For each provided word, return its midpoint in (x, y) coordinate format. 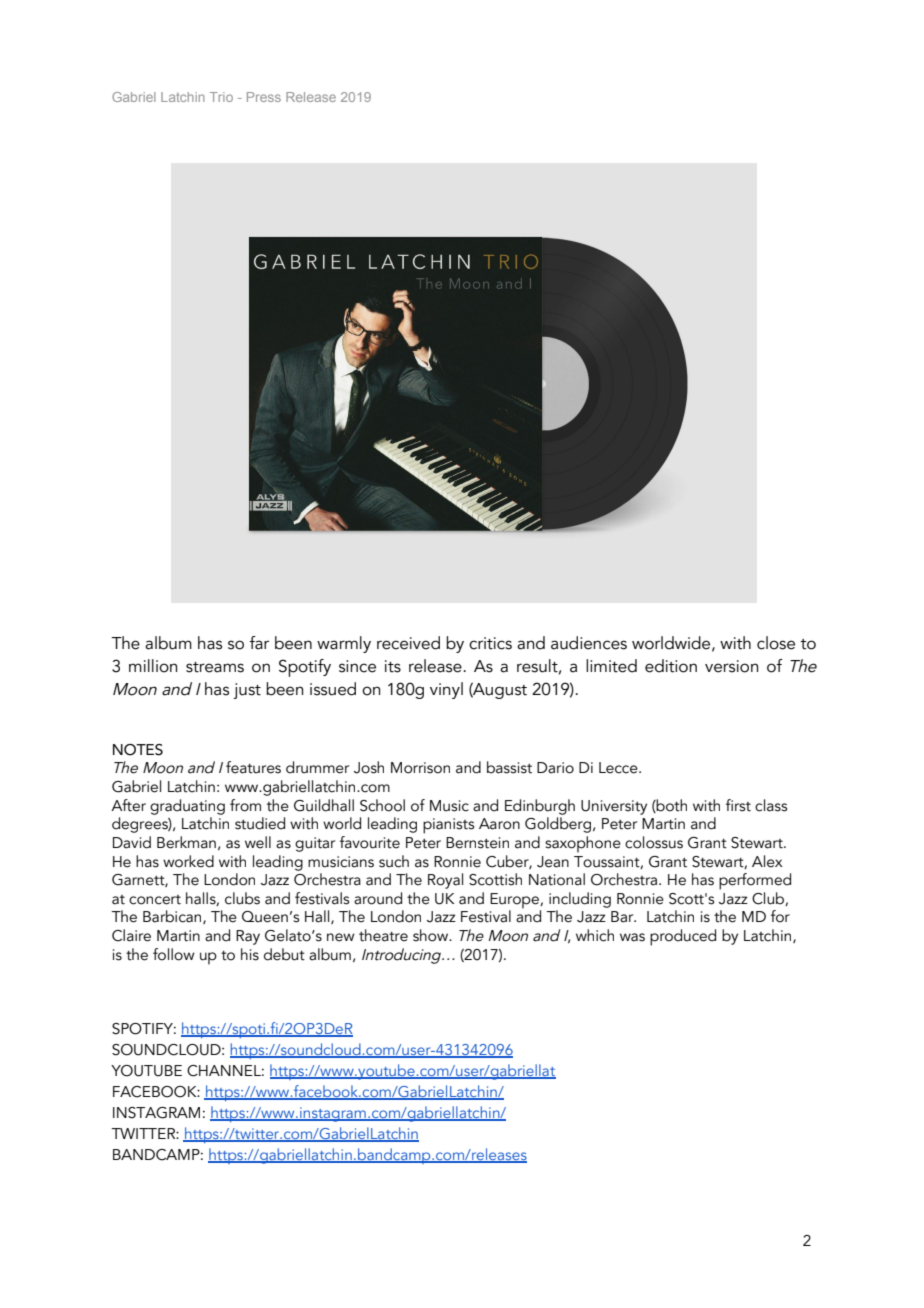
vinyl (446, 690)
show (432, 935)
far (259, 643)
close (776, 643)
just (247, 691)
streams (215, 667)
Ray (248, 937)
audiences (589, 643)
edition (671, 666)
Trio (221, 97)
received (408, 643)
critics (490, 643)
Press (264, 97)
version (731, 666)
